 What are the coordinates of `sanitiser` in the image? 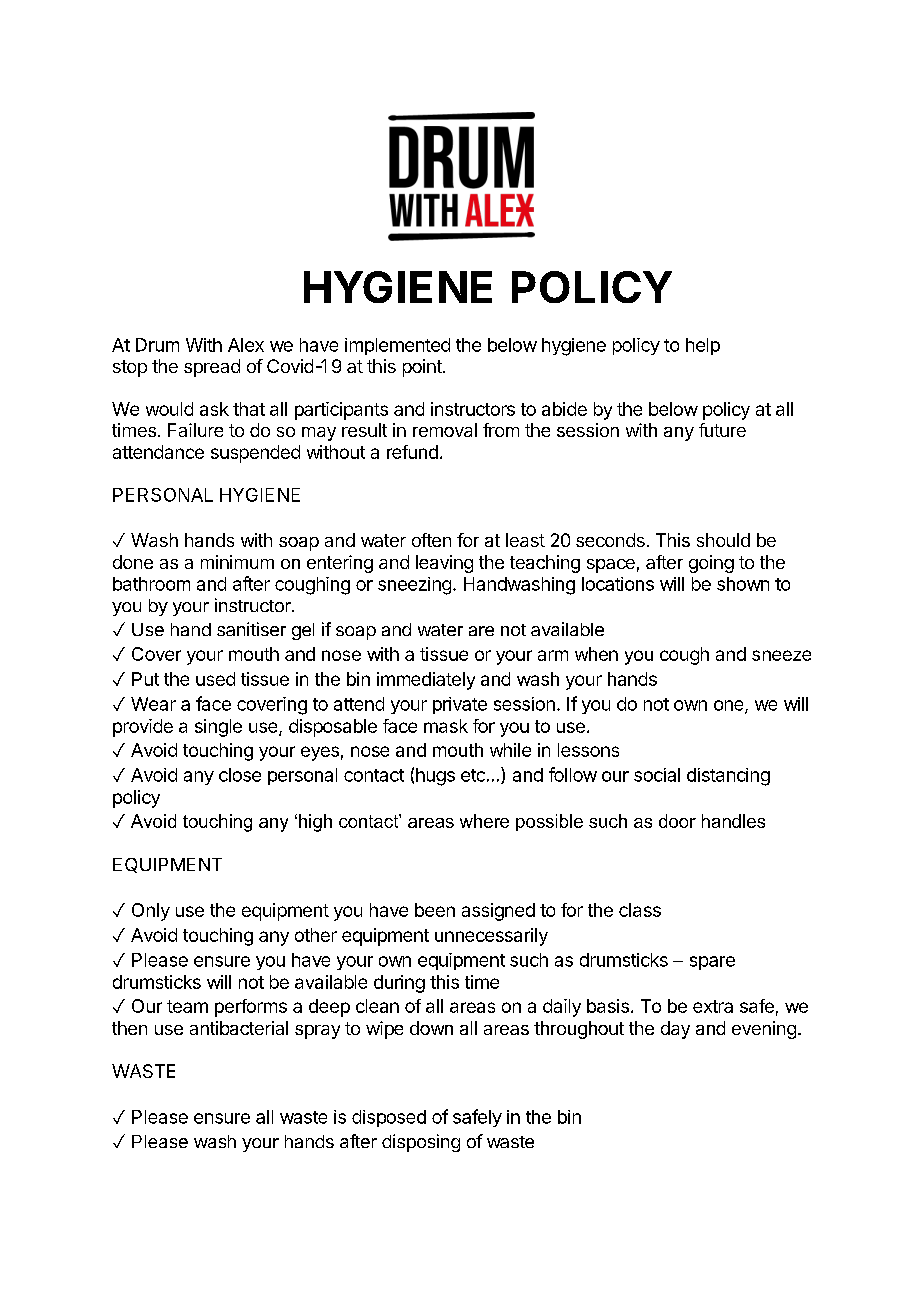 It's located at (251, 629).
